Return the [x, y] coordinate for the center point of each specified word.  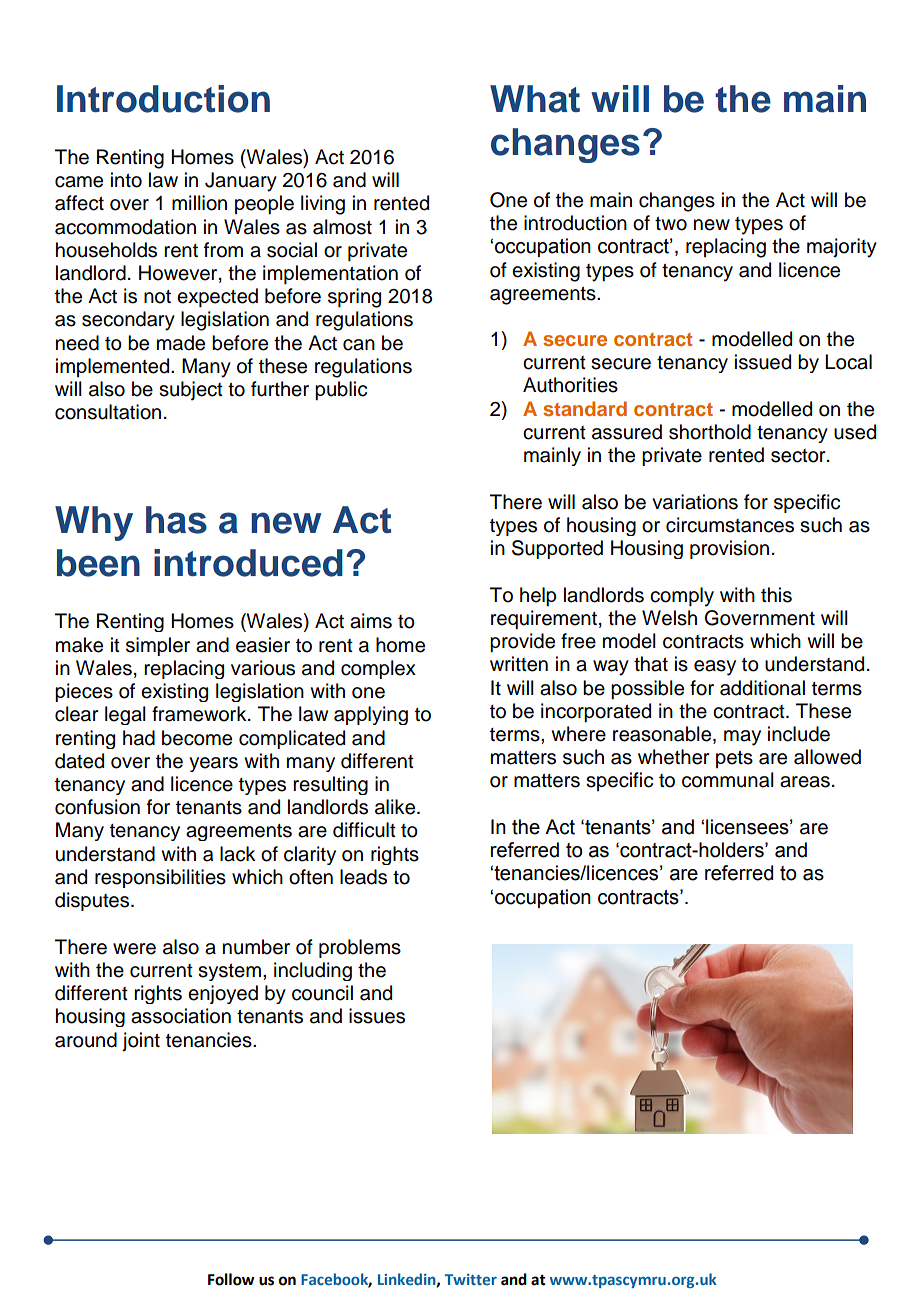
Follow [231, 1279]
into [126, 180]
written [519, 664]
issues [377, 1016]
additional [762, 688]
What [535, 99]
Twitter [471, 1279]
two [671, 224]
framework [200, 714]
